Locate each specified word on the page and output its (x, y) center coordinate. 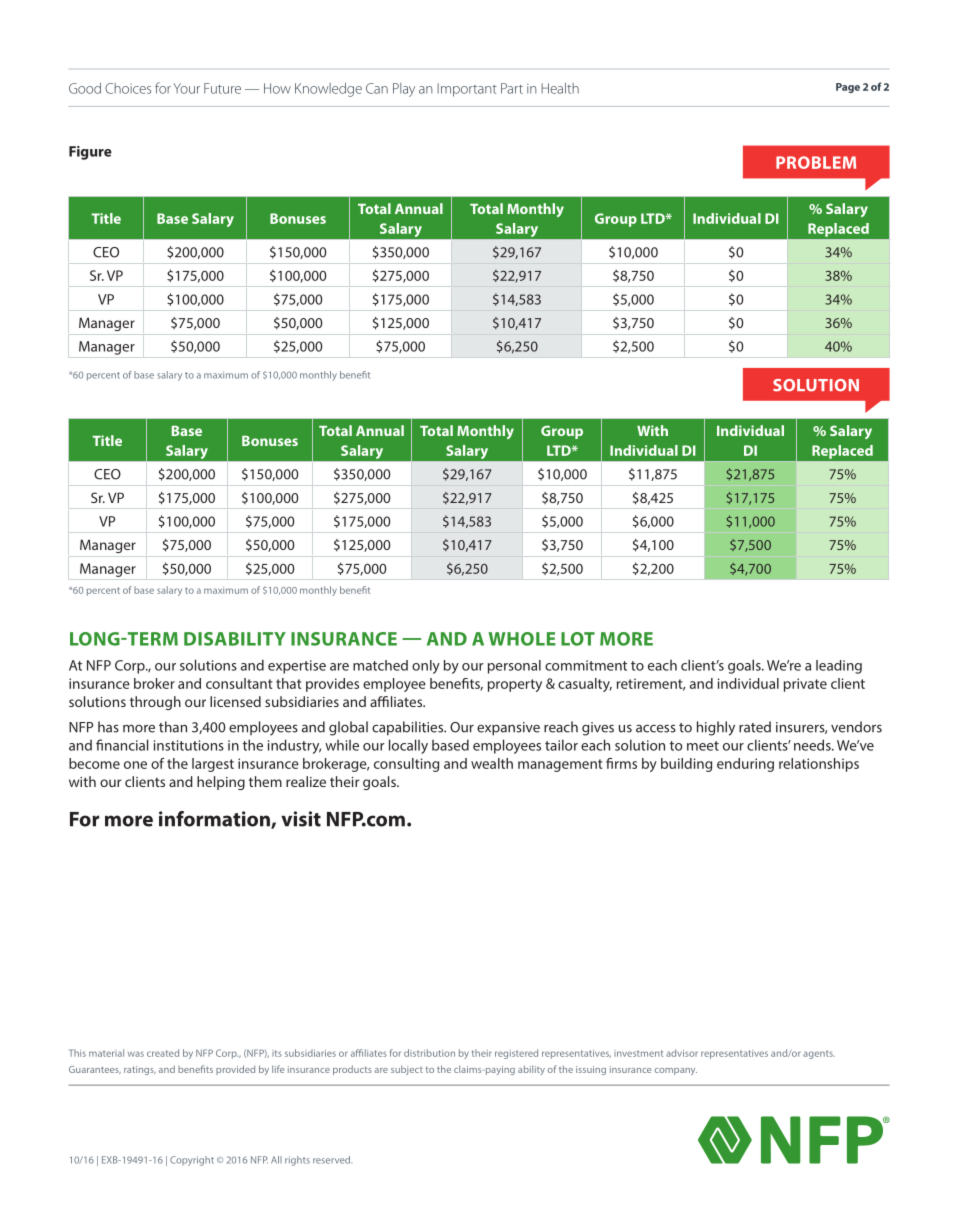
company (676, 1071)
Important (467, 90)
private (805, 685)
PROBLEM (816, 162)
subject (407, 1070)
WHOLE (522, 639)
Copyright (192, 1161)
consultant (239, 683)
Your (187, 88)
